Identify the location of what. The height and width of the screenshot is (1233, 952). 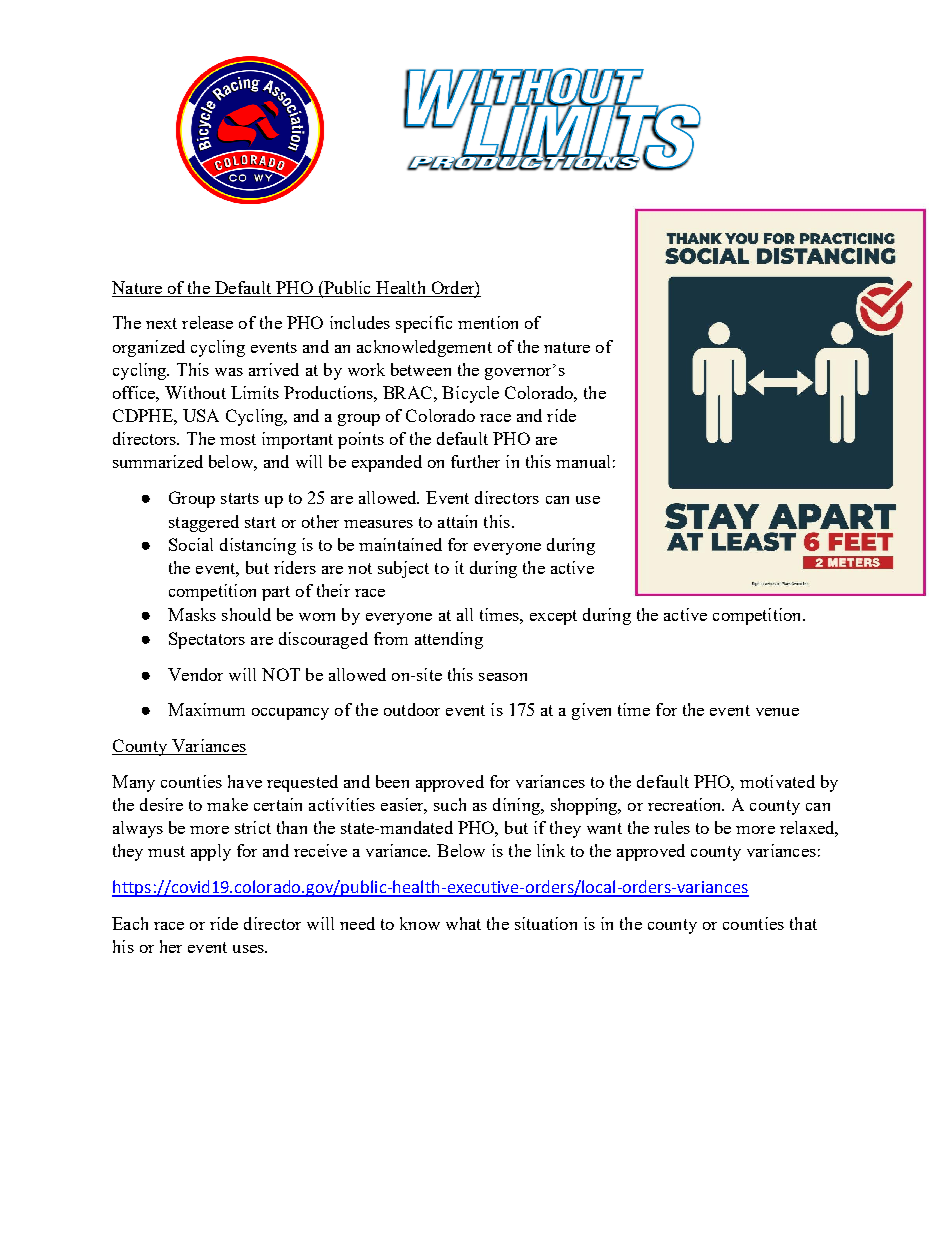
(463, 923).
